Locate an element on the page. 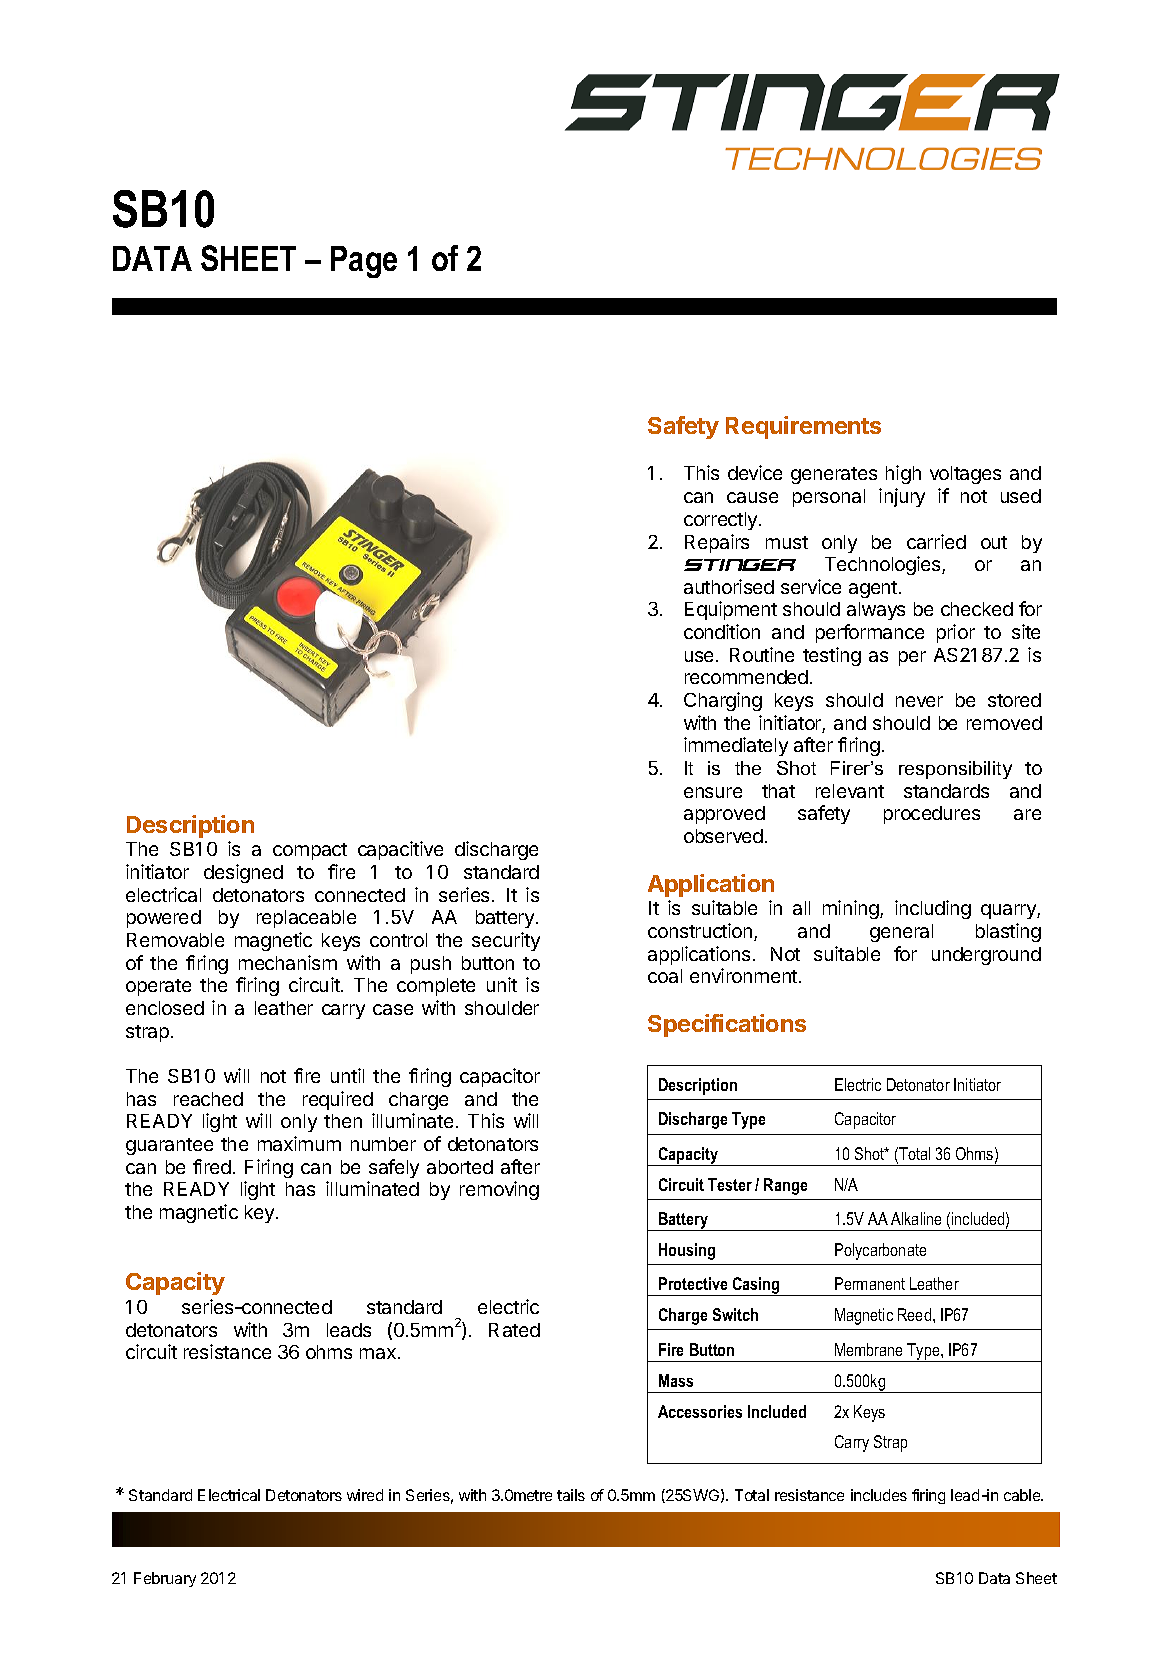 The width and height of the page is (1172, 1658). condition is located at coordinates (722, 631).
